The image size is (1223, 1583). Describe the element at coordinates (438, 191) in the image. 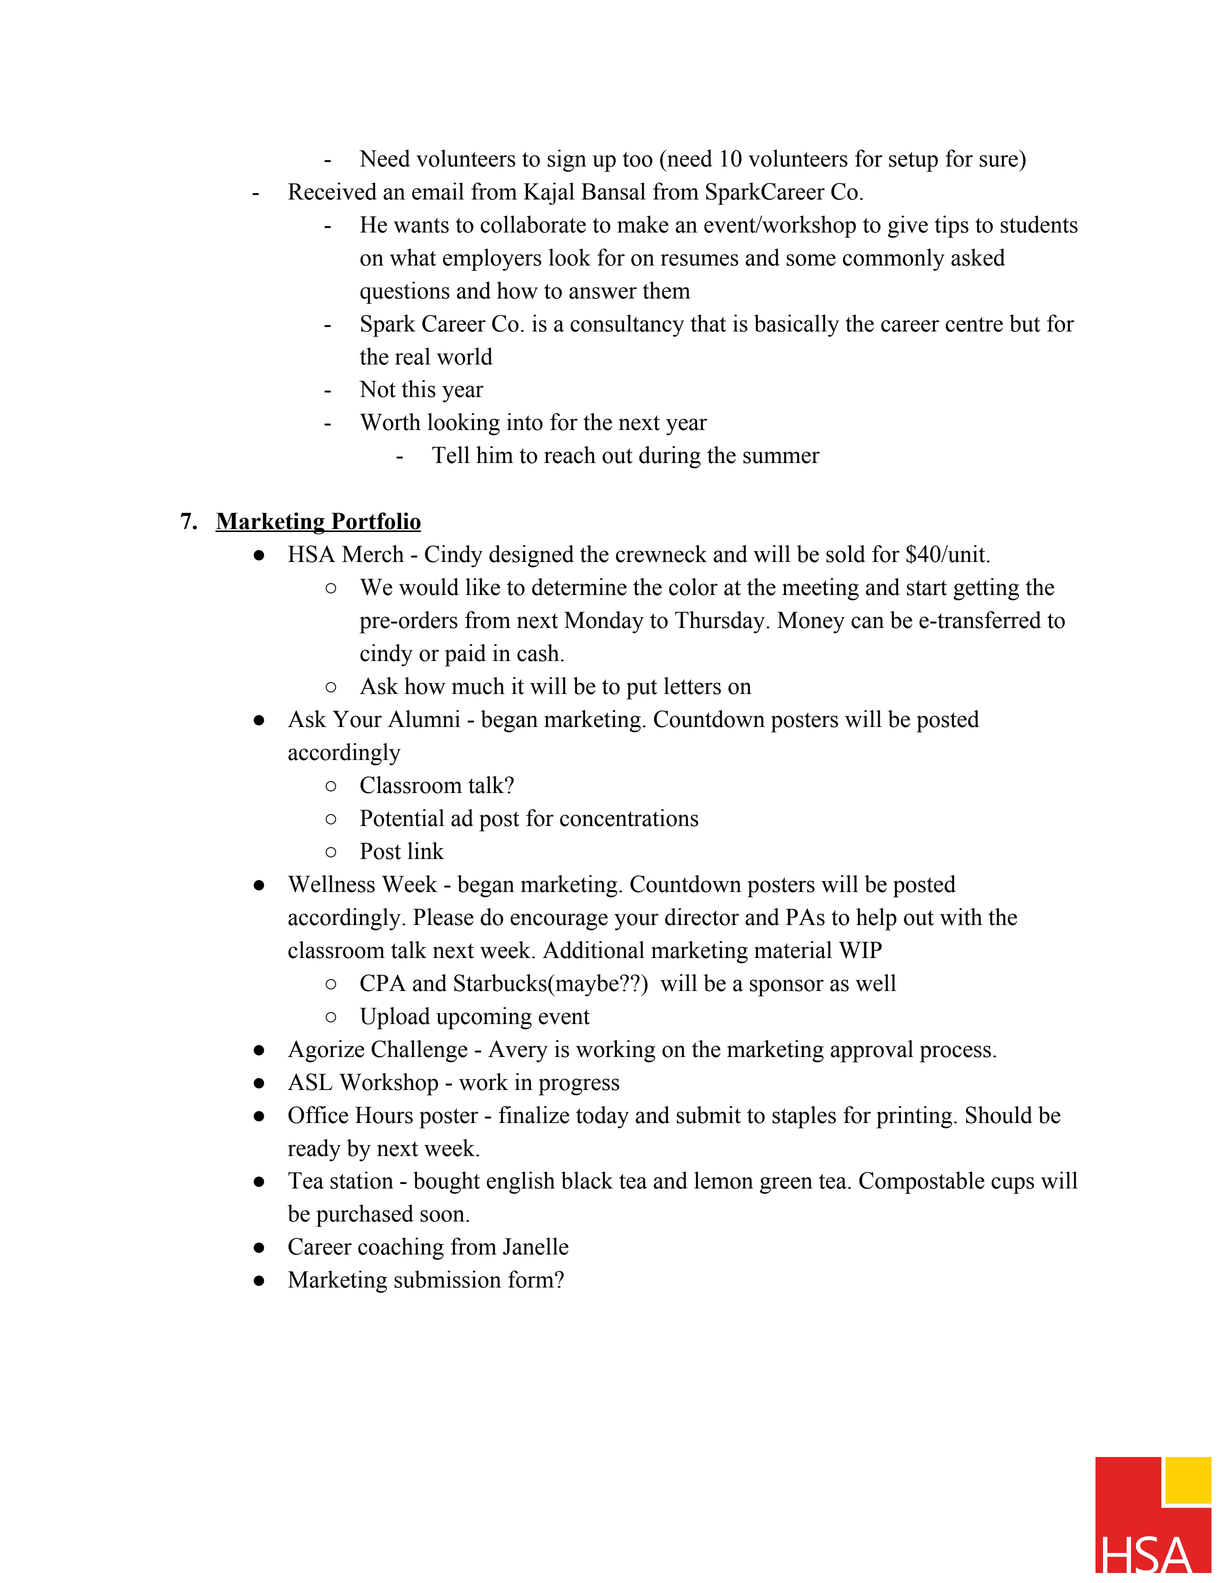

I see `email` at that location.
